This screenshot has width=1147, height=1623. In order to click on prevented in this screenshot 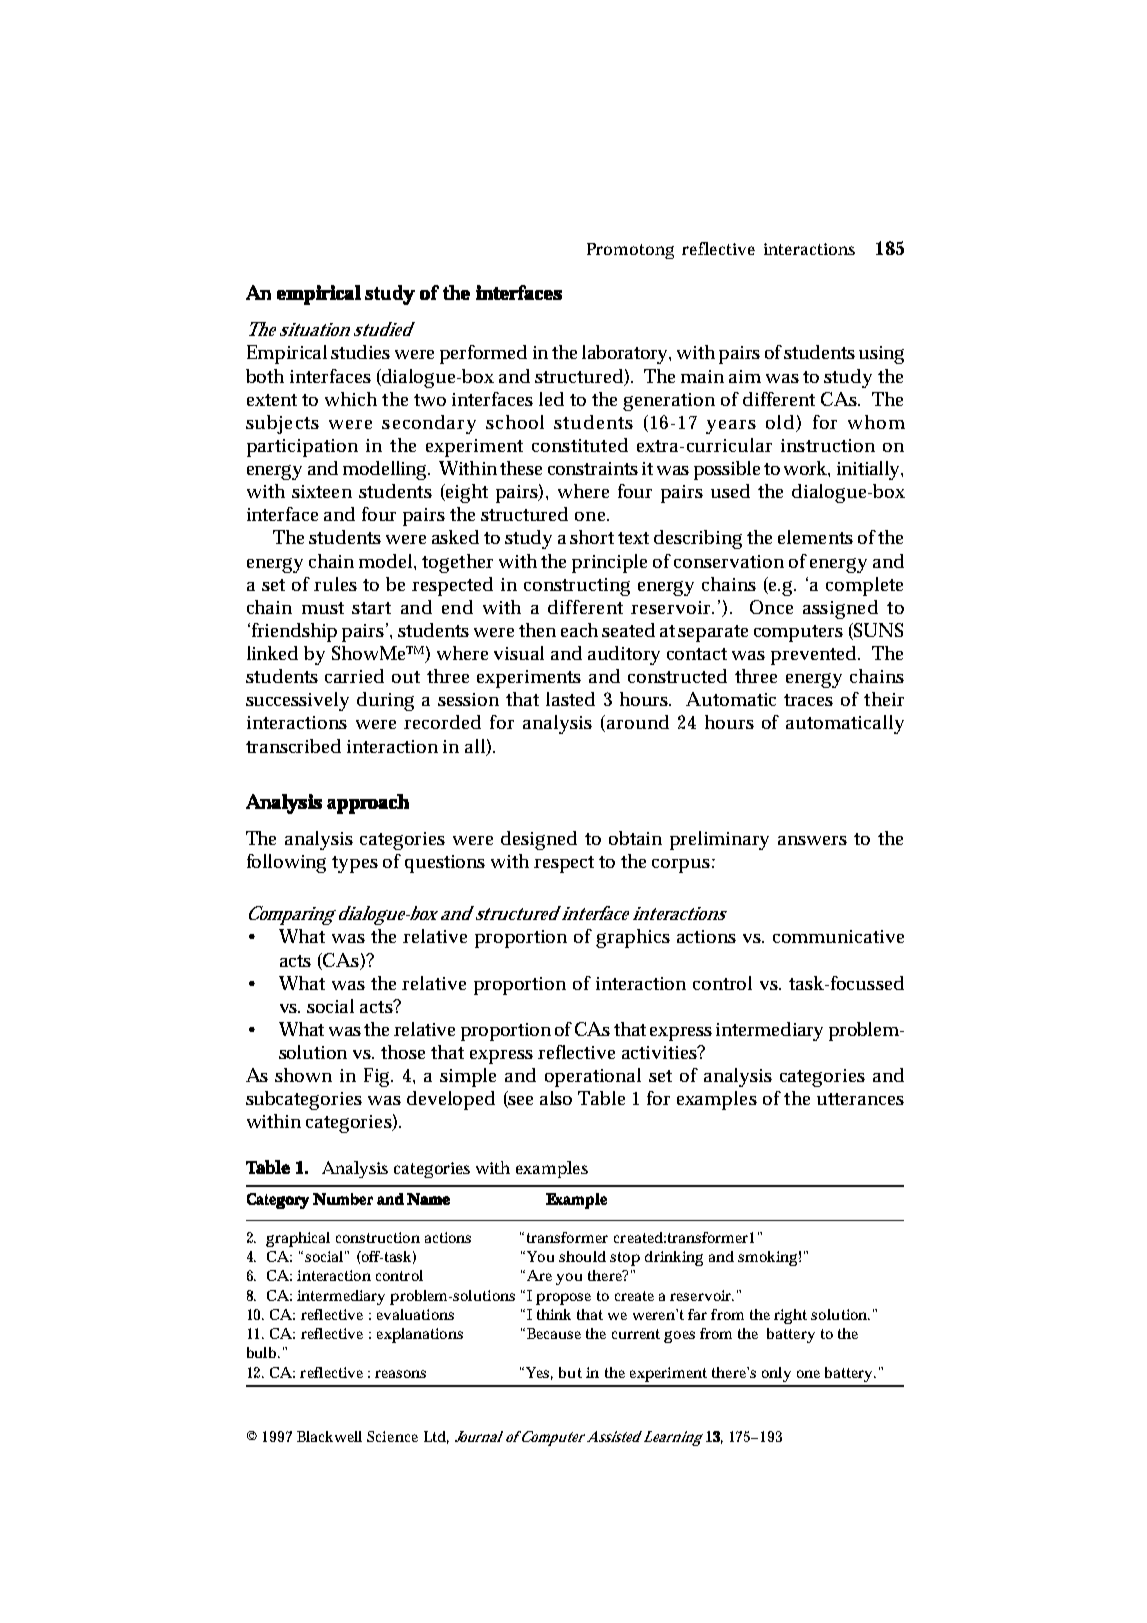, I will do `click(815, 655)`.
